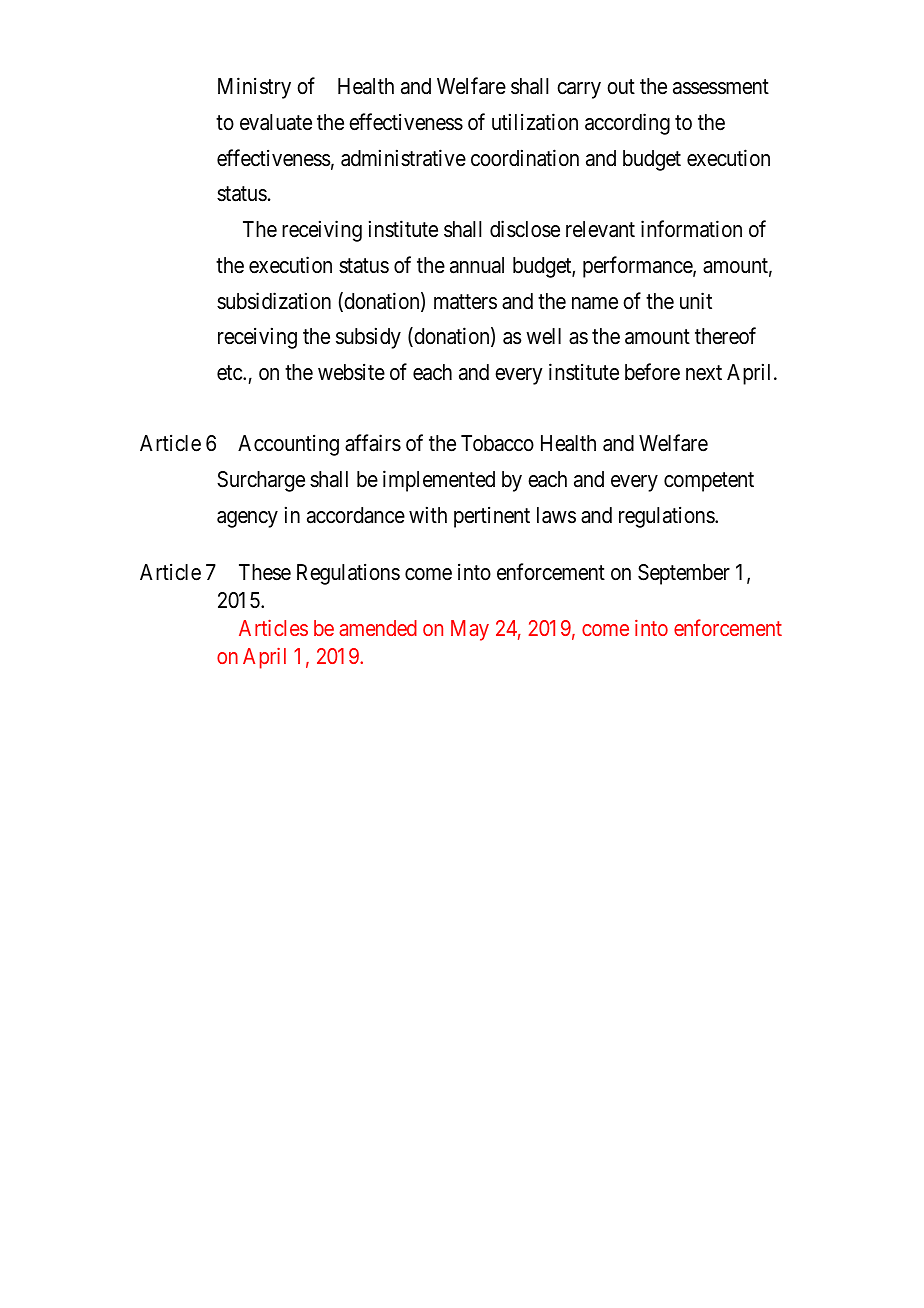  Describe the element at coordinates (265, 572) in the screenshot. I see `These` at that location.
